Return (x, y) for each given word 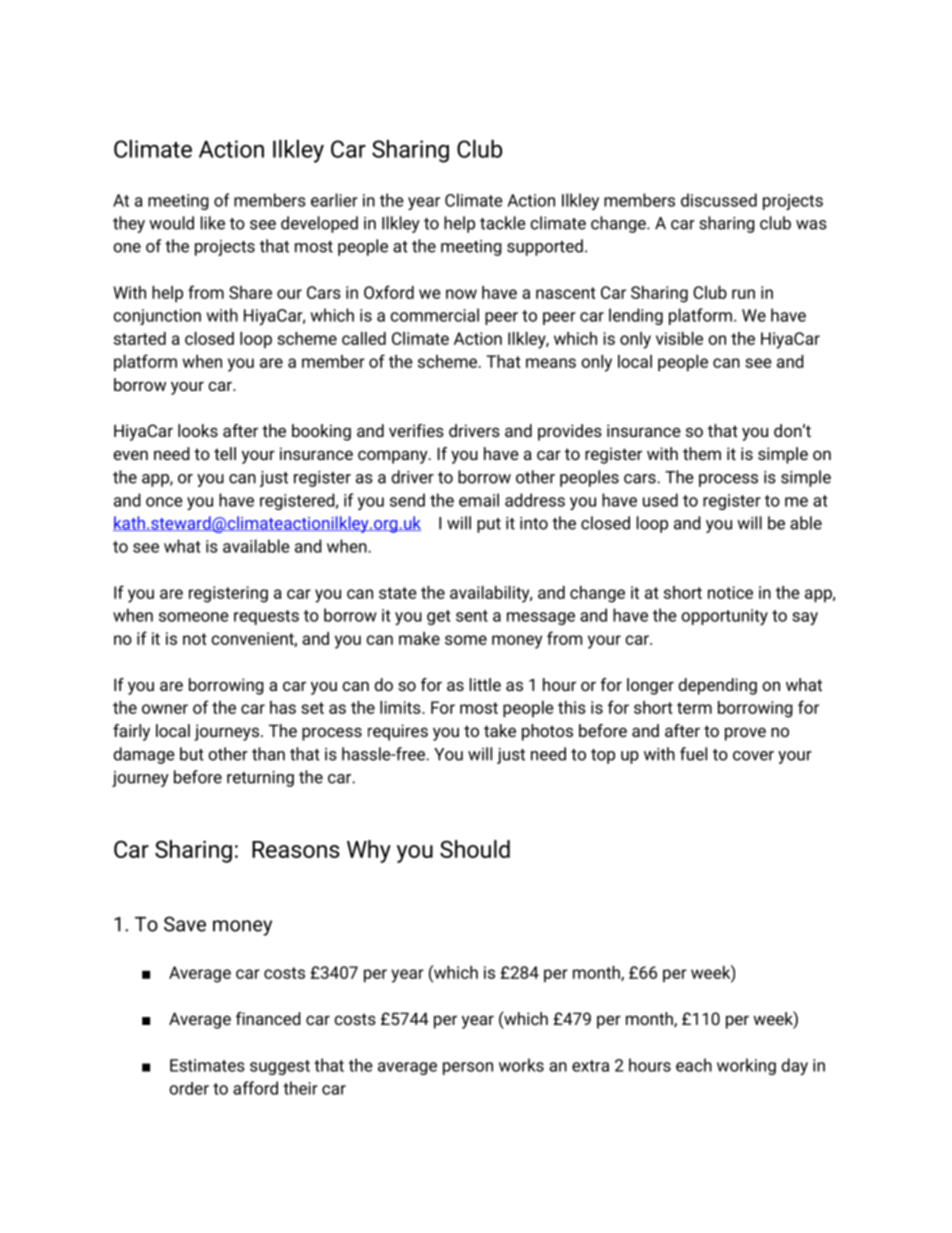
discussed (719, 200)
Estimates (207, 1065)
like (213, 223)
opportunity (724, 617)
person (468, 1068)
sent (472, 616)
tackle (503, 223)
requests (266, 617)
